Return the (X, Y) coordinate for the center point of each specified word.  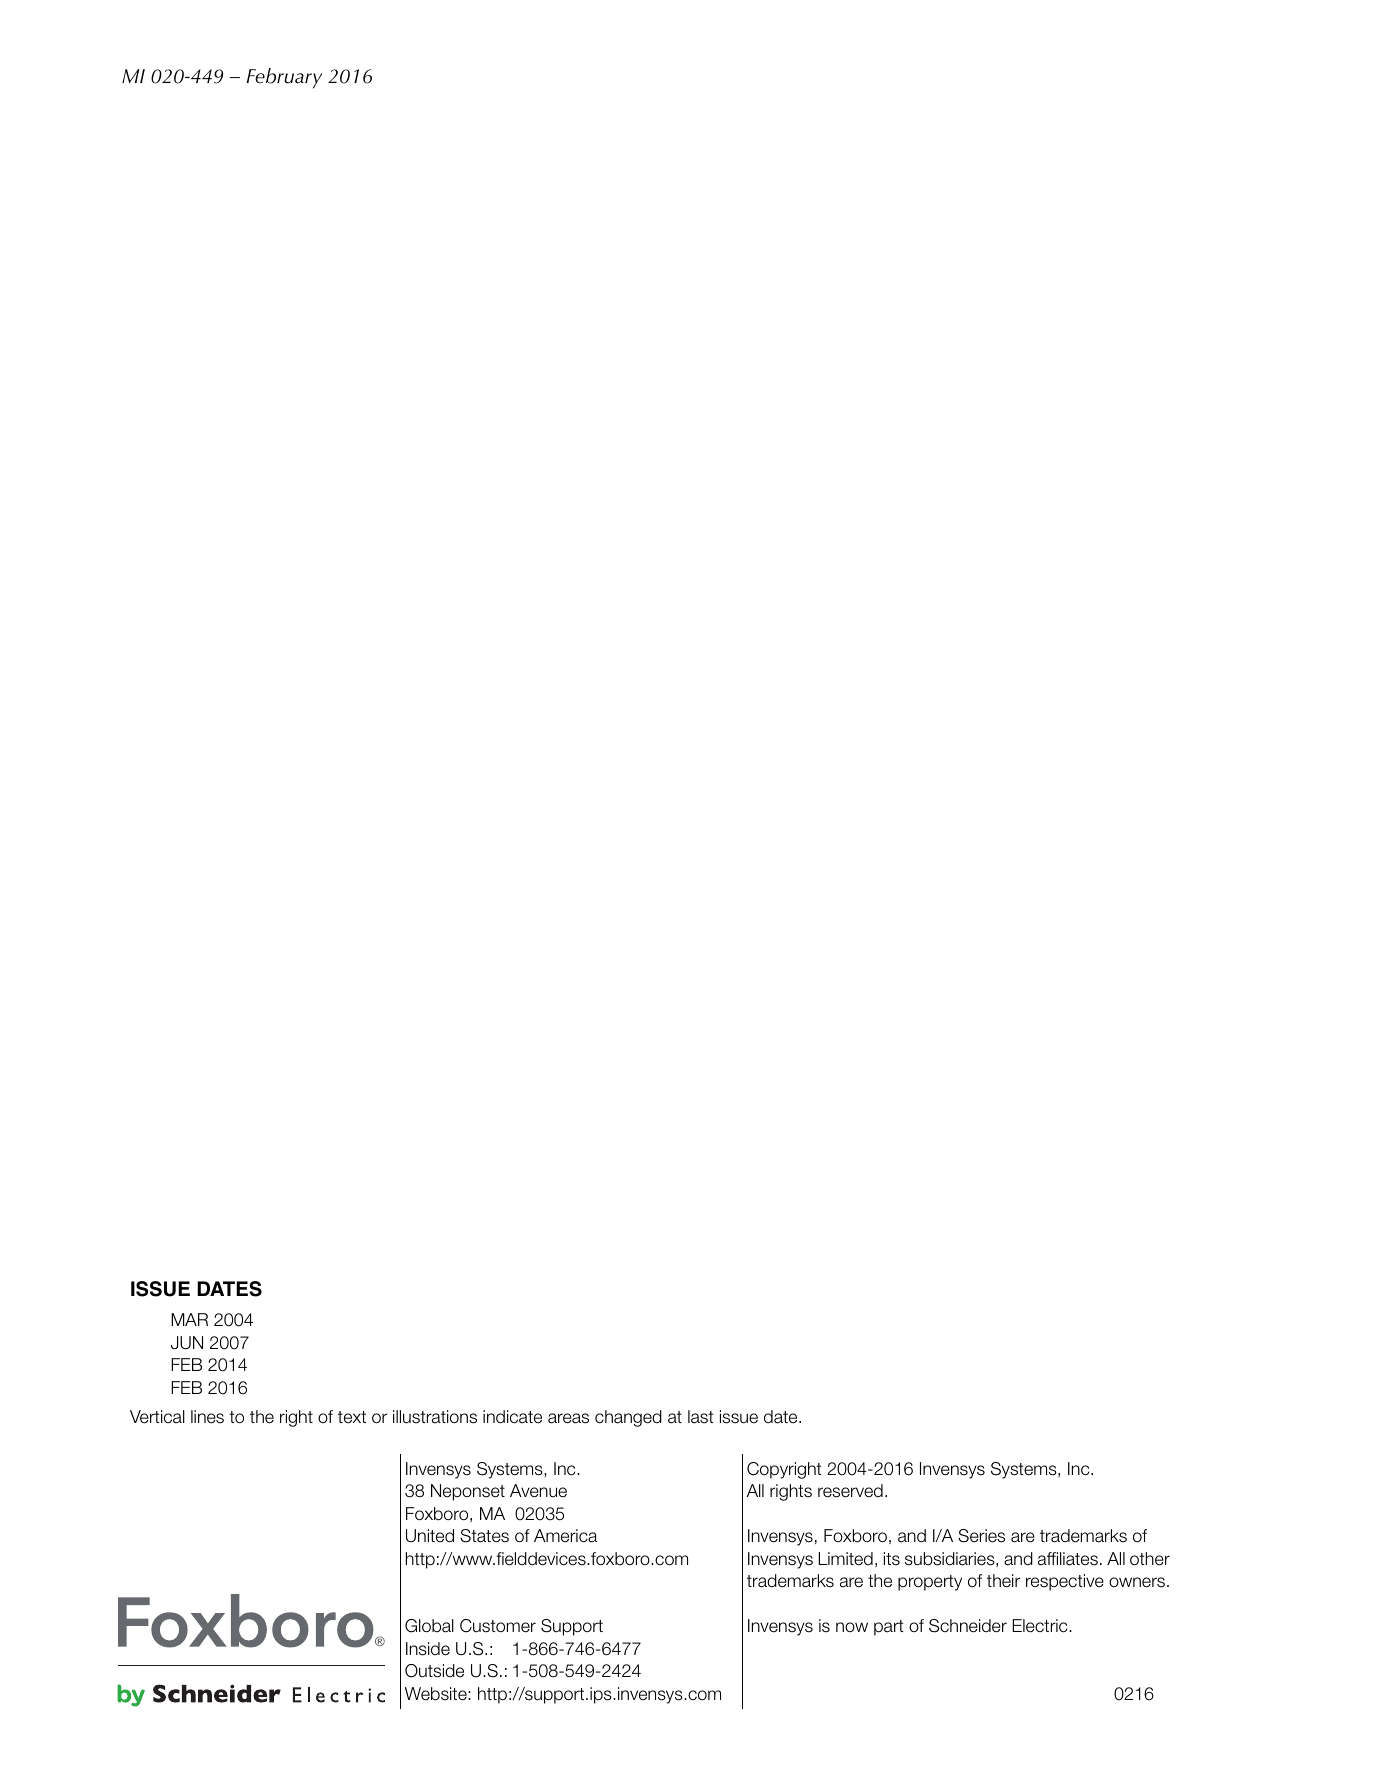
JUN (187, 1343)
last (701, 1417)
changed (628, 1418)
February (284, 78)
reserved (850, 1491)
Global (429, 1626)
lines (207, 1417)
